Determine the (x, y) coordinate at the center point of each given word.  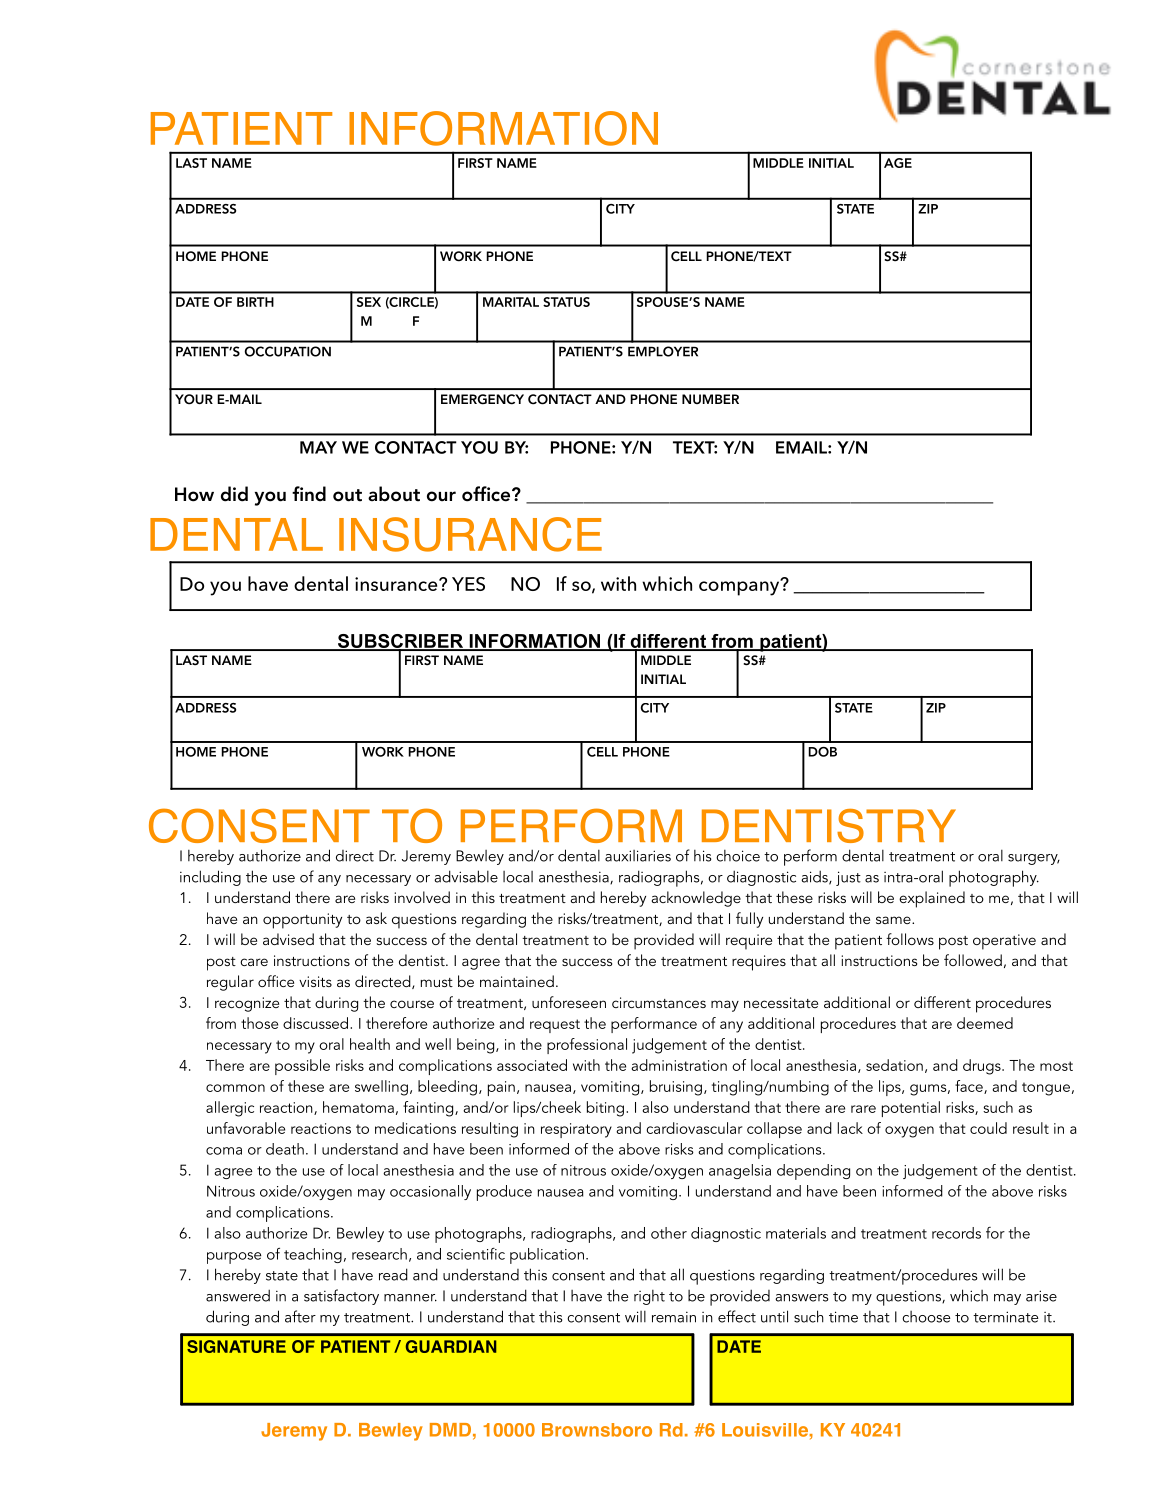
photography (994, 878)
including (210, 878)
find (309, 494)
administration (679, 1065)
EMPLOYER (663, 351)
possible (302, 1067)
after (300, 1316)
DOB (822, 752)
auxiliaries (638, 856)
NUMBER (710, 399)
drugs (983, 1067)
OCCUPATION (288, 351)
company (740, 587)
